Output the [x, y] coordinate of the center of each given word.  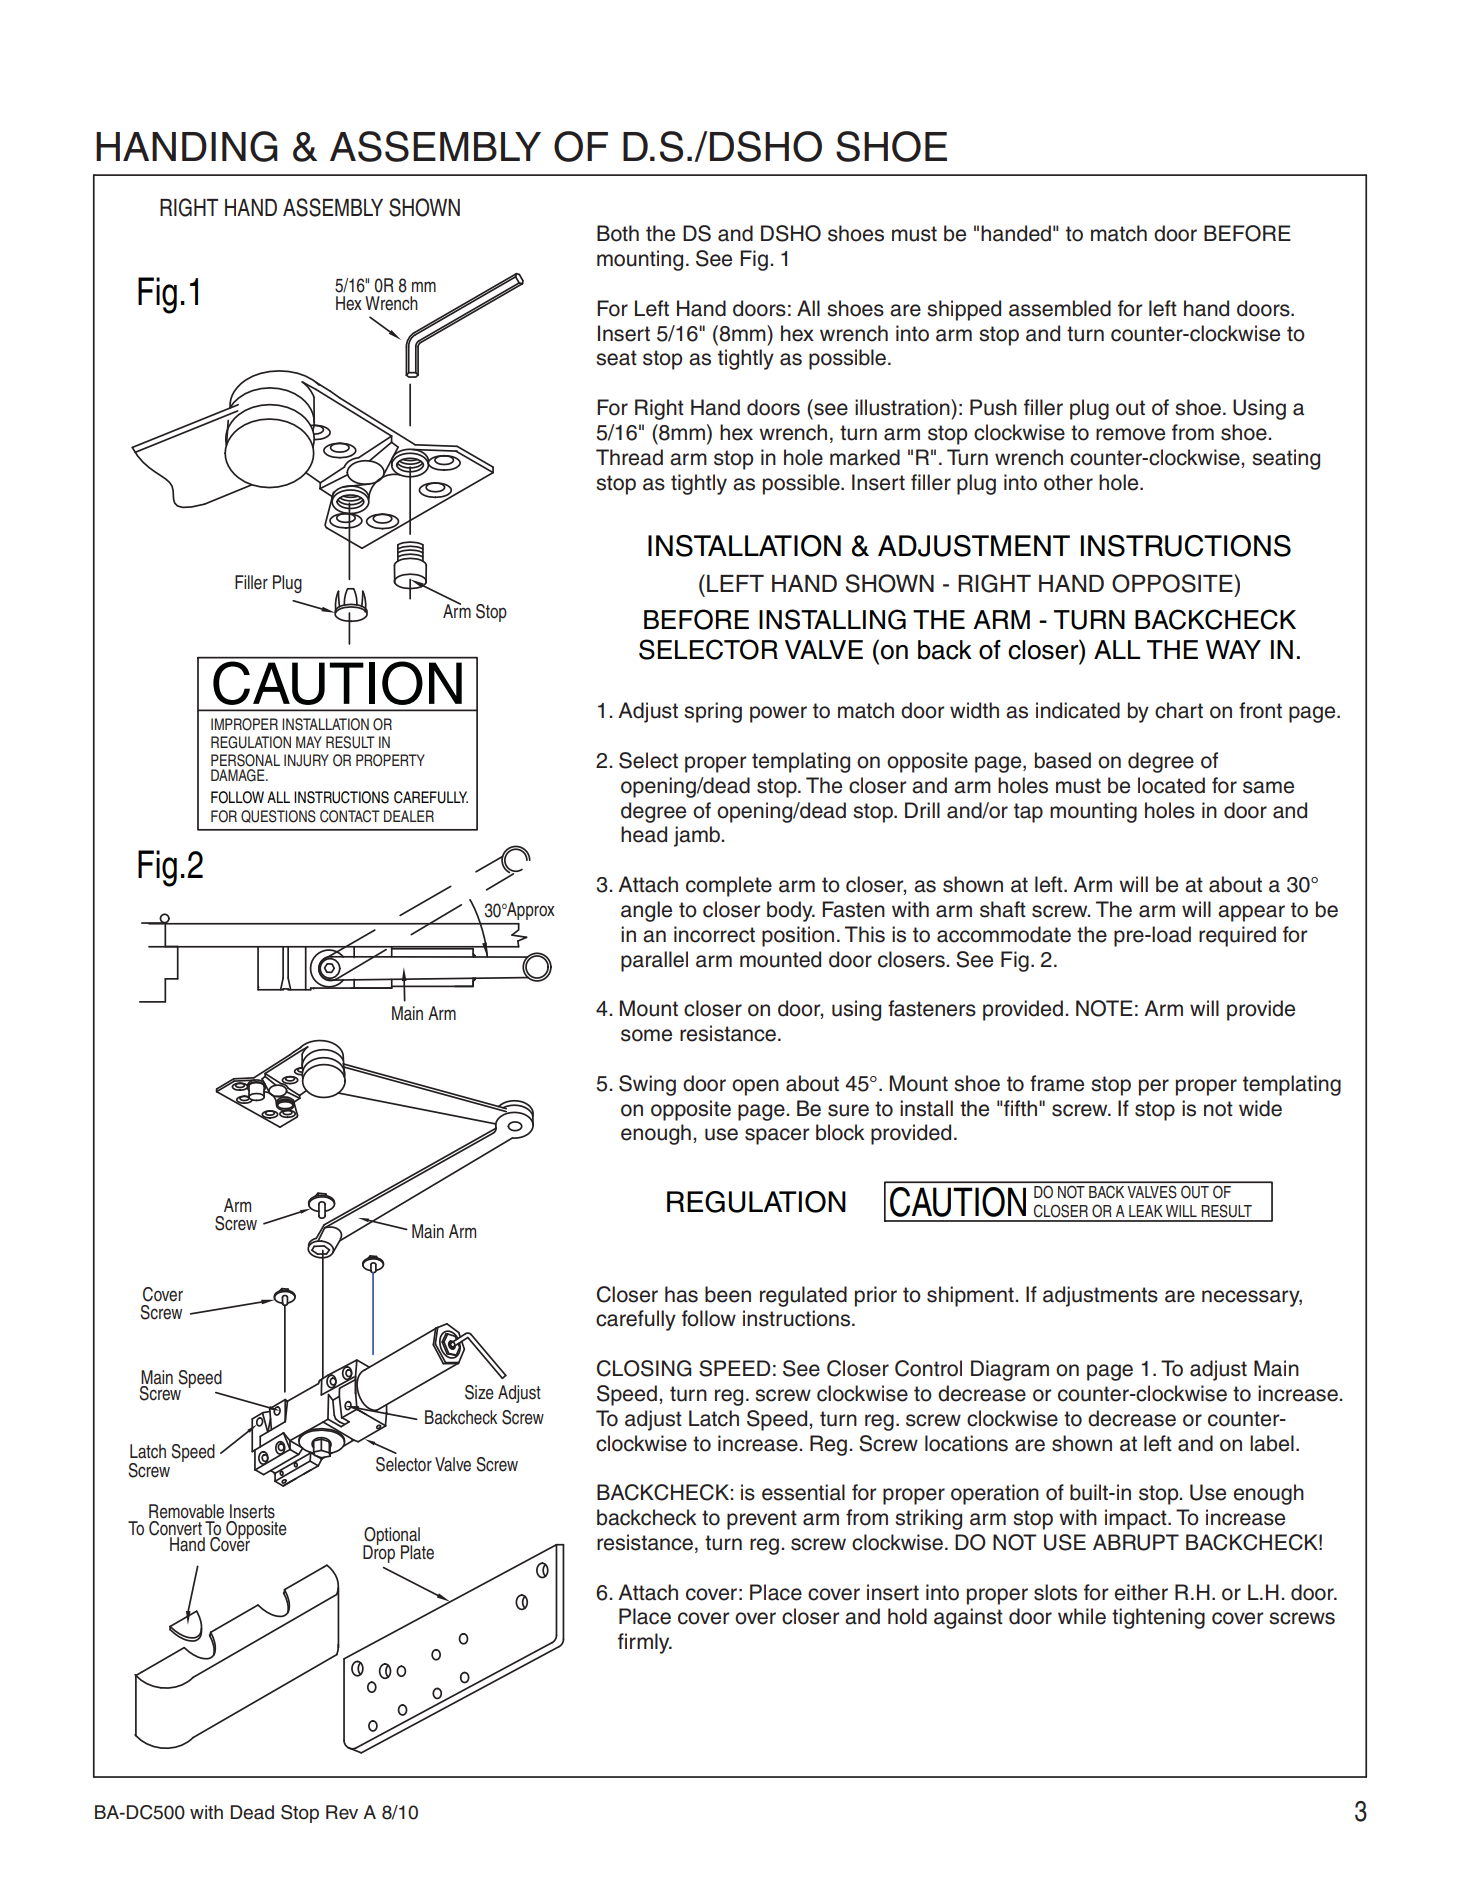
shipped [964, 310]
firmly [645, 1643]
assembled [1060, 308]
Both [618, 233]
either [1141, 1592]
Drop [379, 1553]
